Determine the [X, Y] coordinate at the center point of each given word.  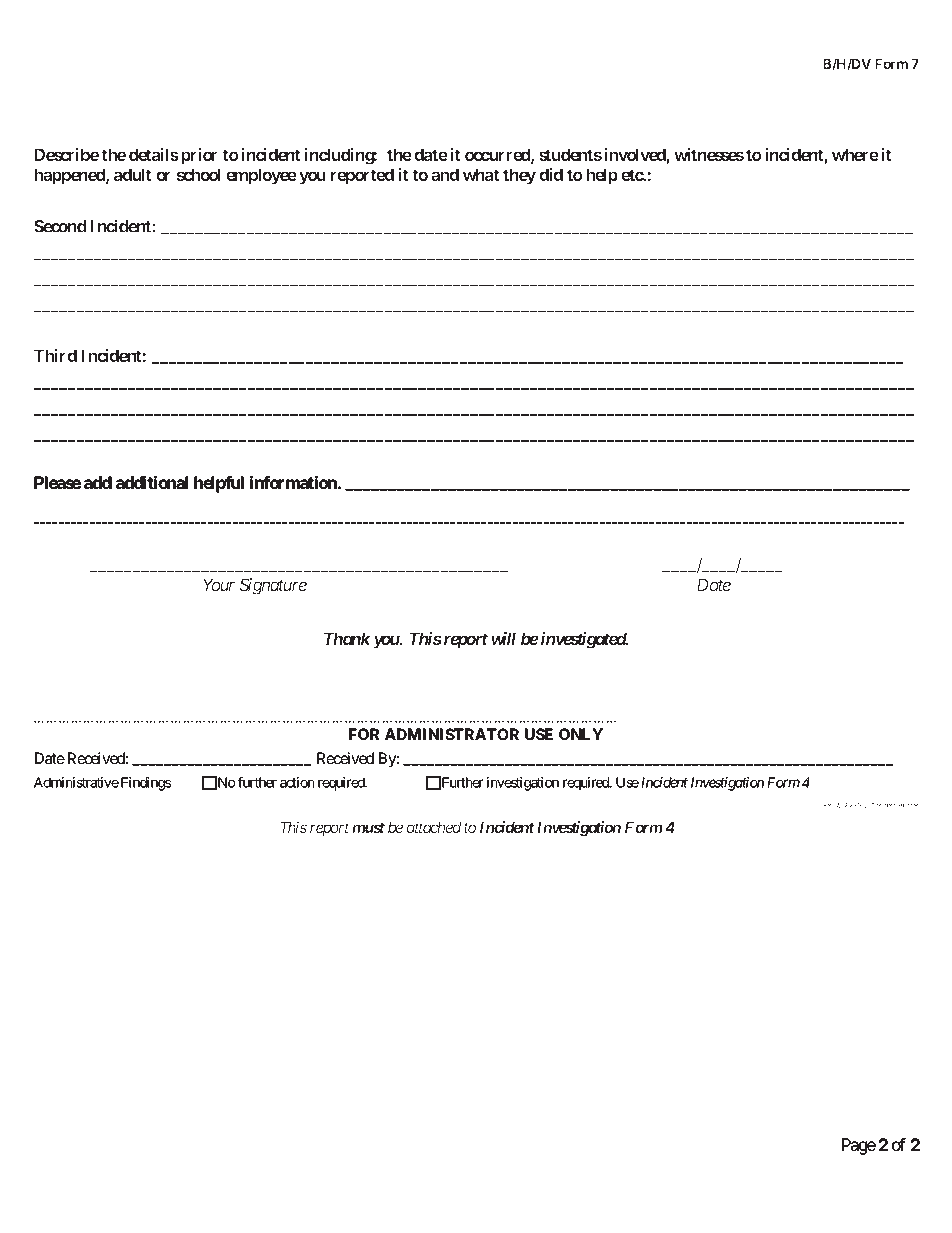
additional [152, 482]
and [445, 174]
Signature [273, 586]
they [519, 176]
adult [133, 174]
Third [55, 355]
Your [219, 584]
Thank [347, 638]
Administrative [76, 782]
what [481, 174]
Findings [146, 784]
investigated [584, 640]
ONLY [581, 734]
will [503, 638]
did [551, 174]
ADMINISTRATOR [452, 734]
